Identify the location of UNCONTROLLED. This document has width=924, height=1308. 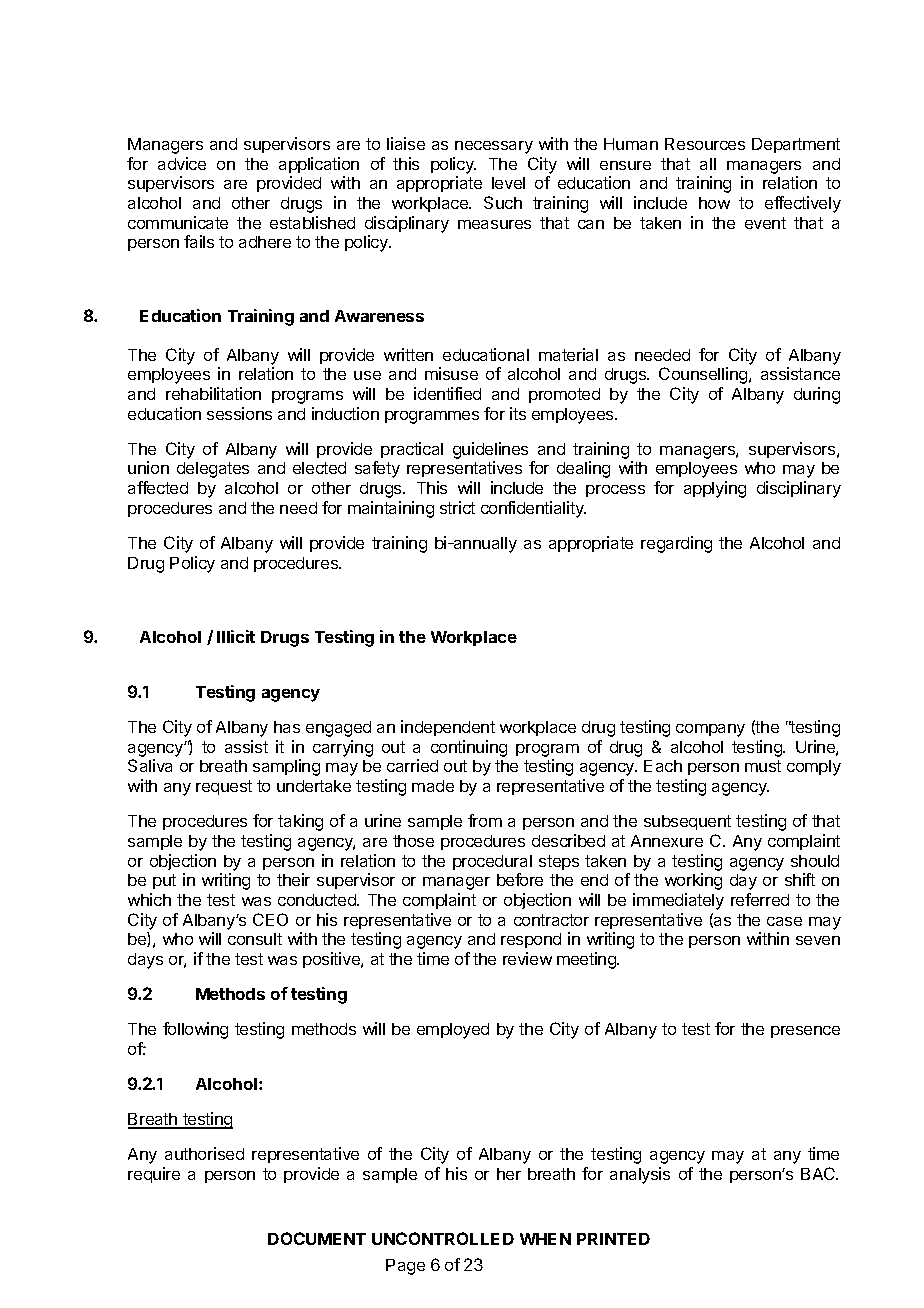
(443, 1238).
